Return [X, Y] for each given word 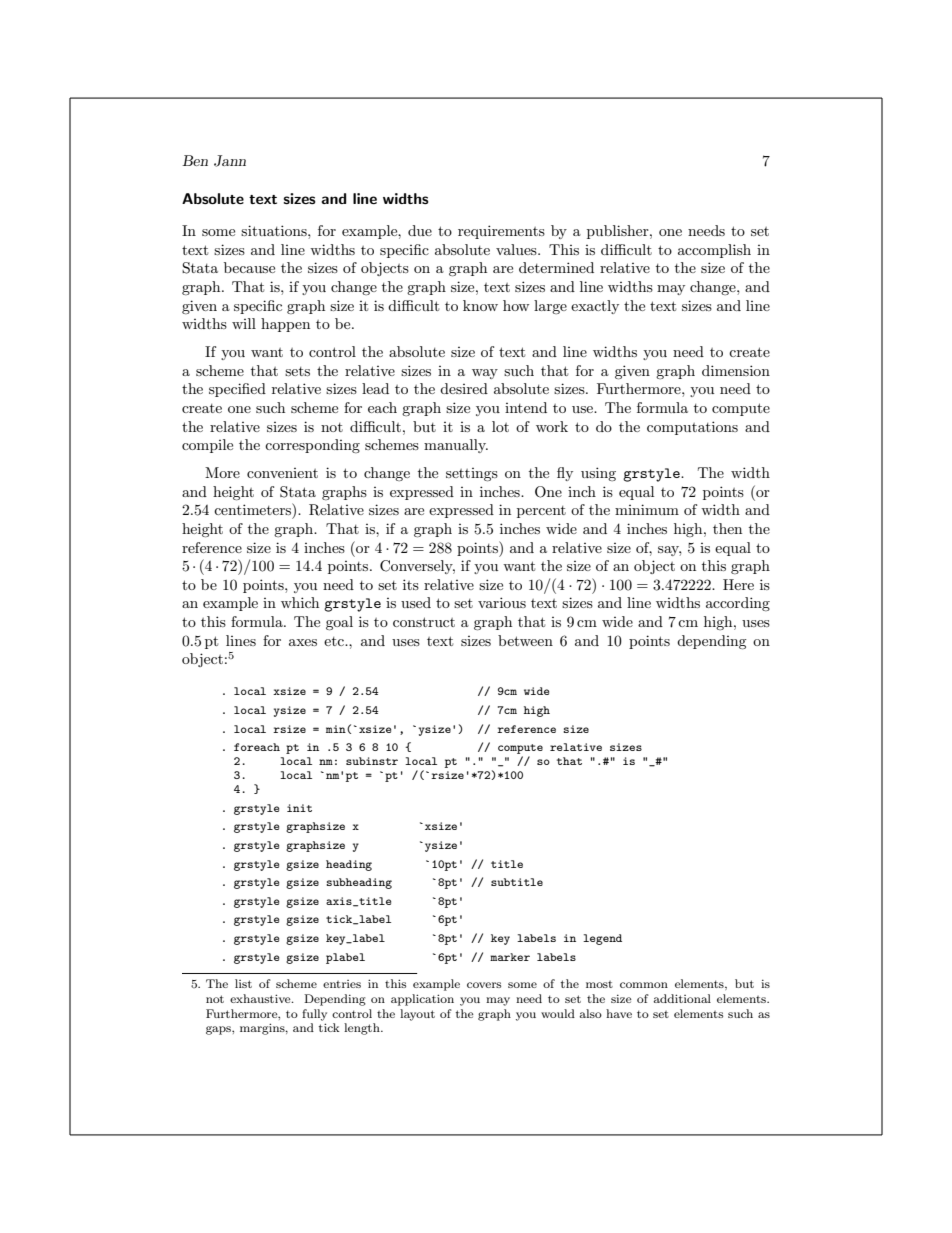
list [243, 983]
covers [484, 985]
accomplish [714, 251]
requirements [501, 232]
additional [682, 998]
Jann [230, 161]
